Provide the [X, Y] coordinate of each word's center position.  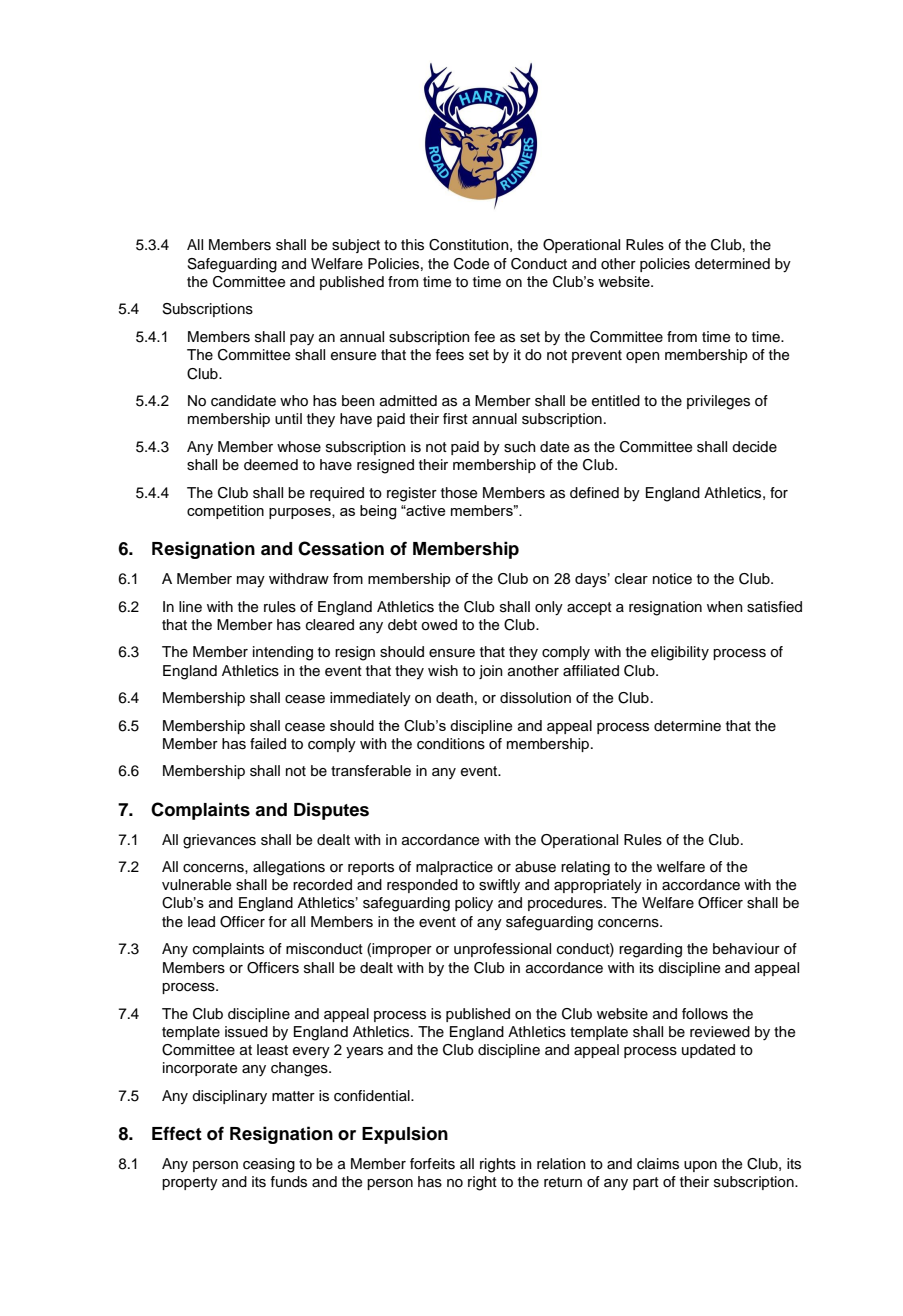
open [643, 357]
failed [268, 743]
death [454, 698]
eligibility [680, 653]
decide [754, 447]
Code [471, 264]
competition [225, 512]
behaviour [746, 949]
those [459, 493]
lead [201, 921]
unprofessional [502, 950]
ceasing [269, 1165]
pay [302, 339]
